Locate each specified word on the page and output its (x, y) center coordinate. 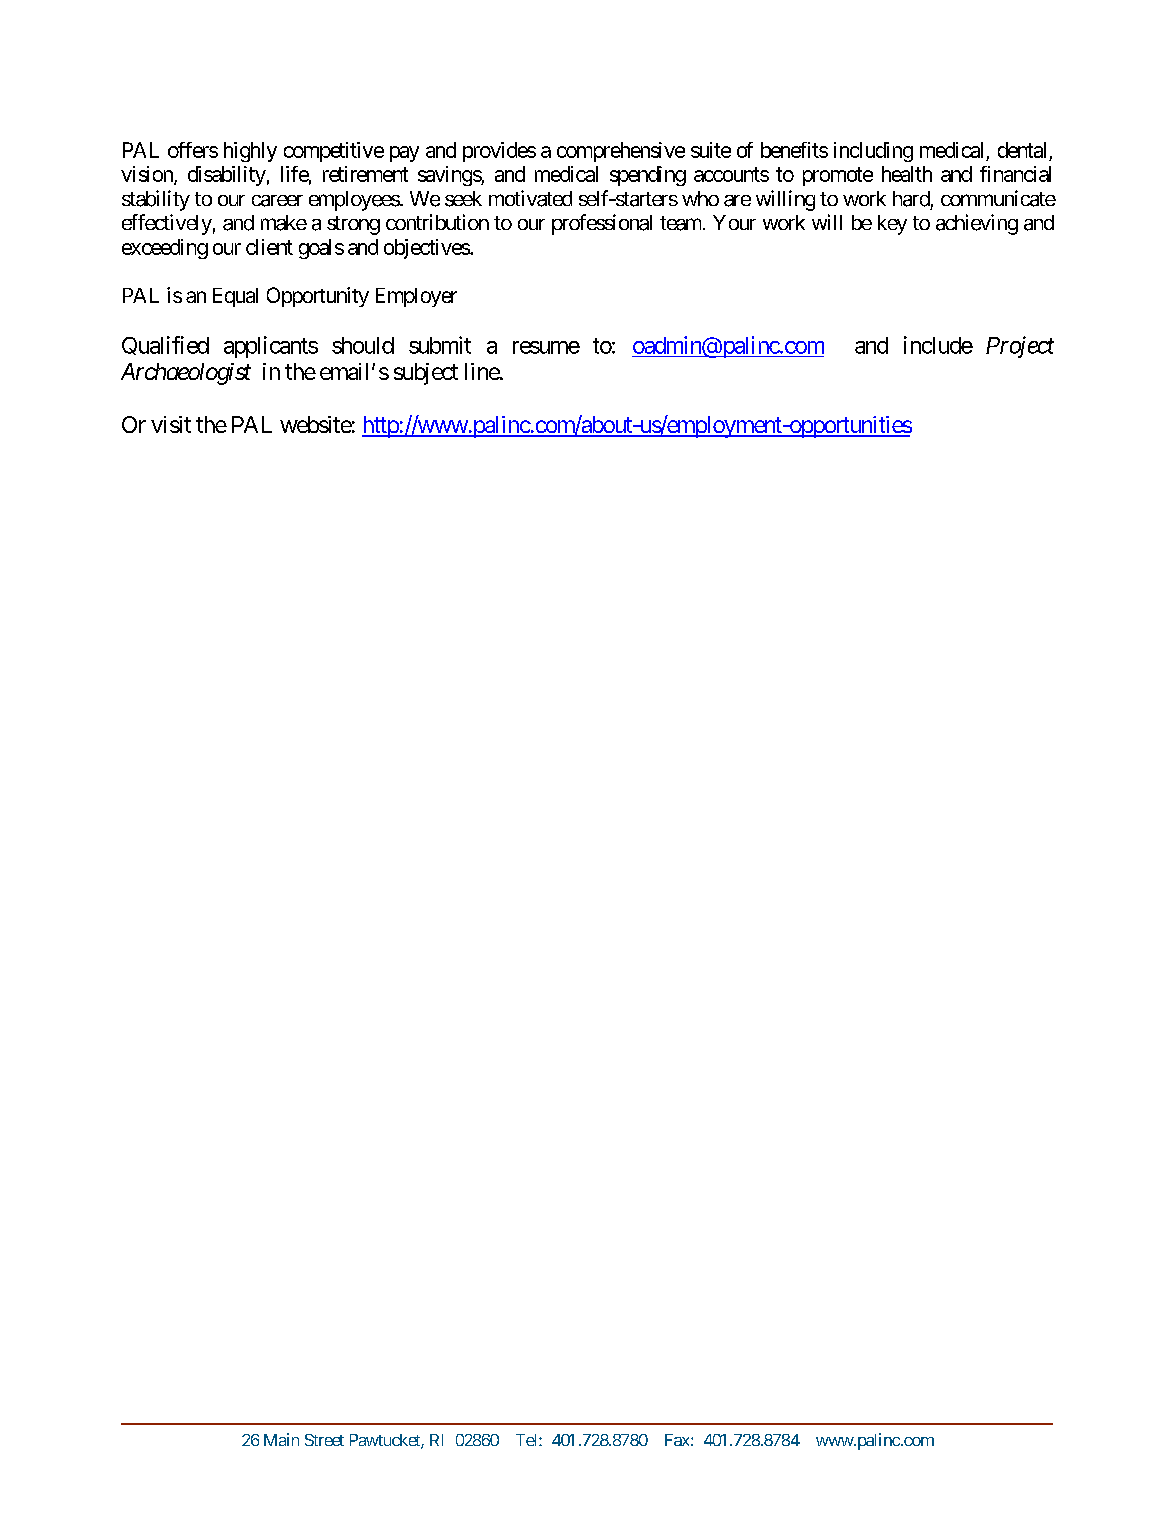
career (277, 201)
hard (911, 199)
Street (324, 1440)
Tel (528, 1440)
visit (171, 424)
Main (281, 1439)
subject (426, 374)
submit (440, 345)
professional (602, 224)
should (363, 345)
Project (1020, 347)
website (316, 424)
